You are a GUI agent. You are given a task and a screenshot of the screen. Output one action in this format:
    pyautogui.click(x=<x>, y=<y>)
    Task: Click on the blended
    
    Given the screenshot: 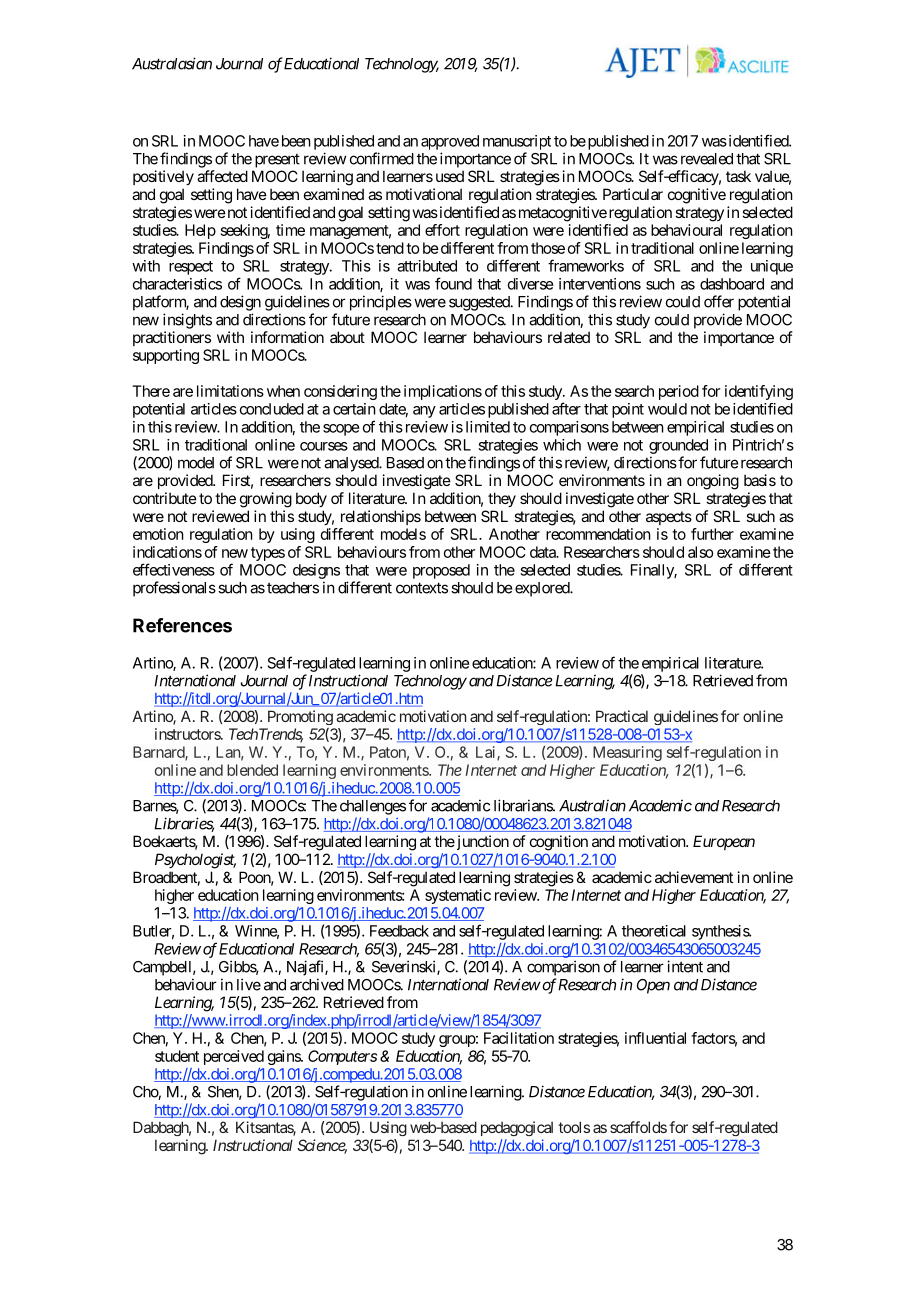 What is the action you would take?
    pyautogui.click(x=252, y=770)
